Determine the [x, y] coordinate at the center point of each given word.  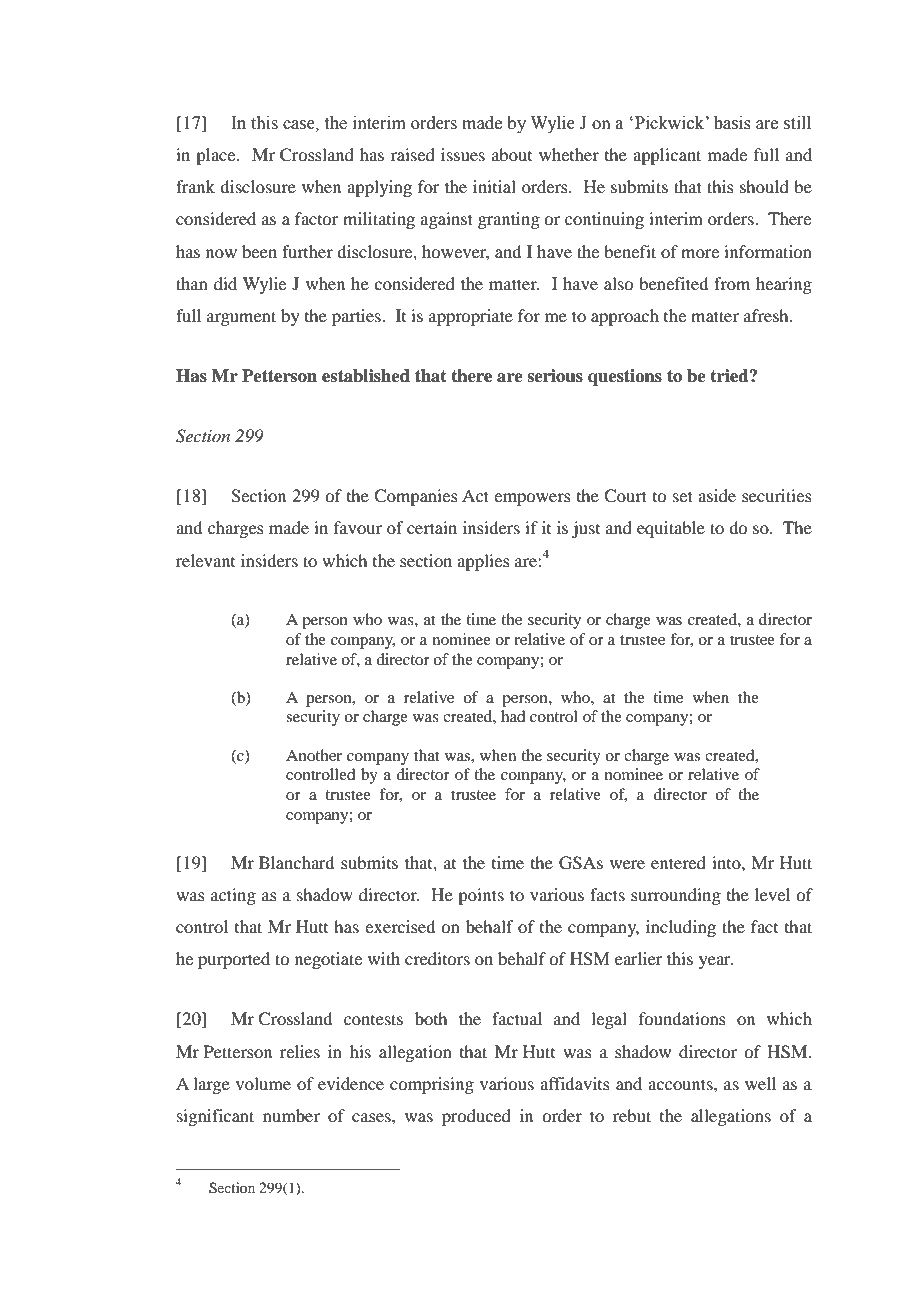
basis [732, 123]
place [217, 156]
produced [476, 1117]
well [760, 1083]
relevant [205, 560]
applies [483, 562]
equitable [671, 529]
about [512, 154]
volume [263, 1083]
